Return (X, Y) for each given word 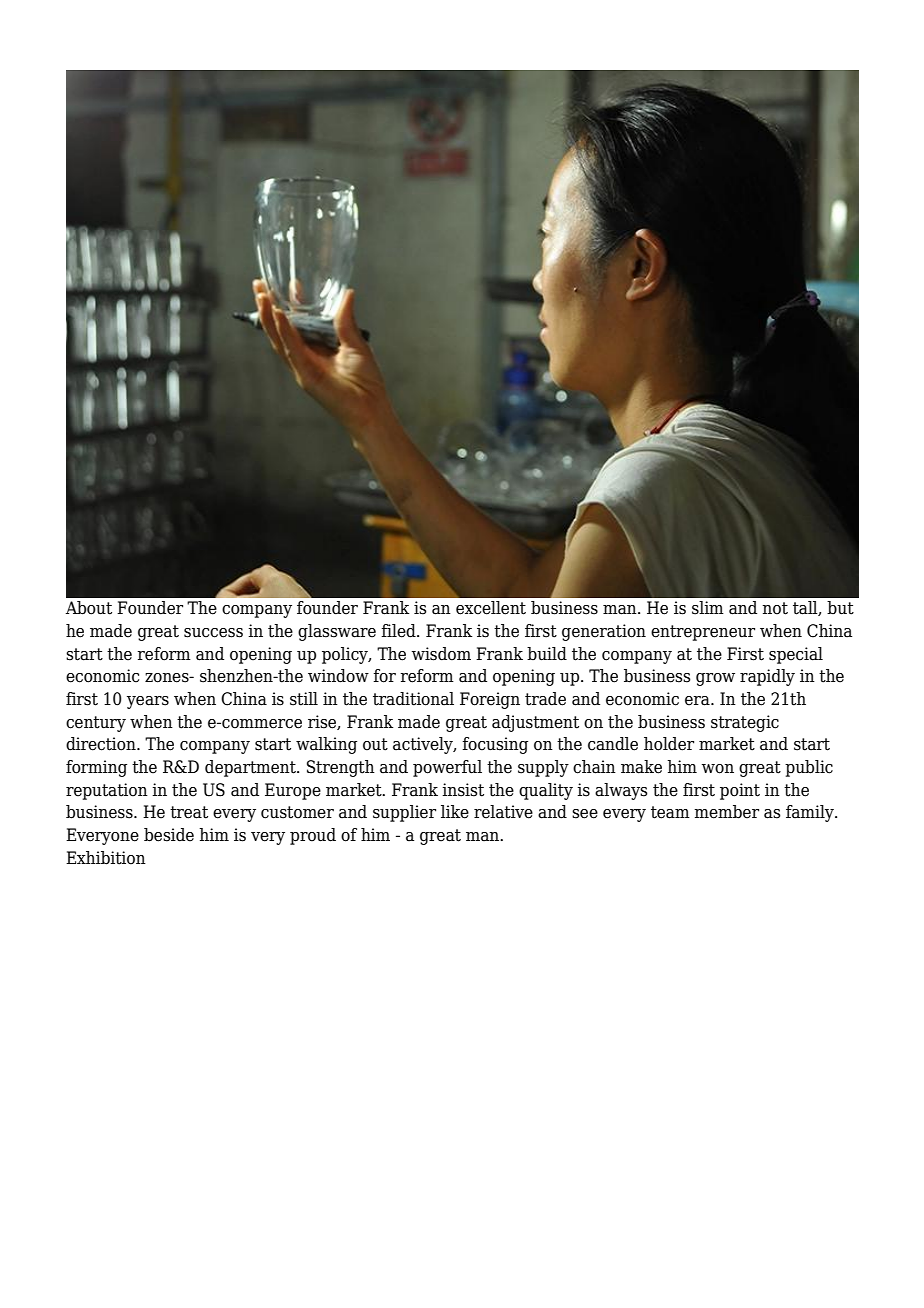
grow (715, 679)
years (148, 702)
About (89, 608)
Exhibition (106, 858)
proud (313, 836)
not (775, 608)
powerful (447, 768)
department (251, 768)
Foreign (490, 700)
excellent (491, 608)
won (718, 769)
